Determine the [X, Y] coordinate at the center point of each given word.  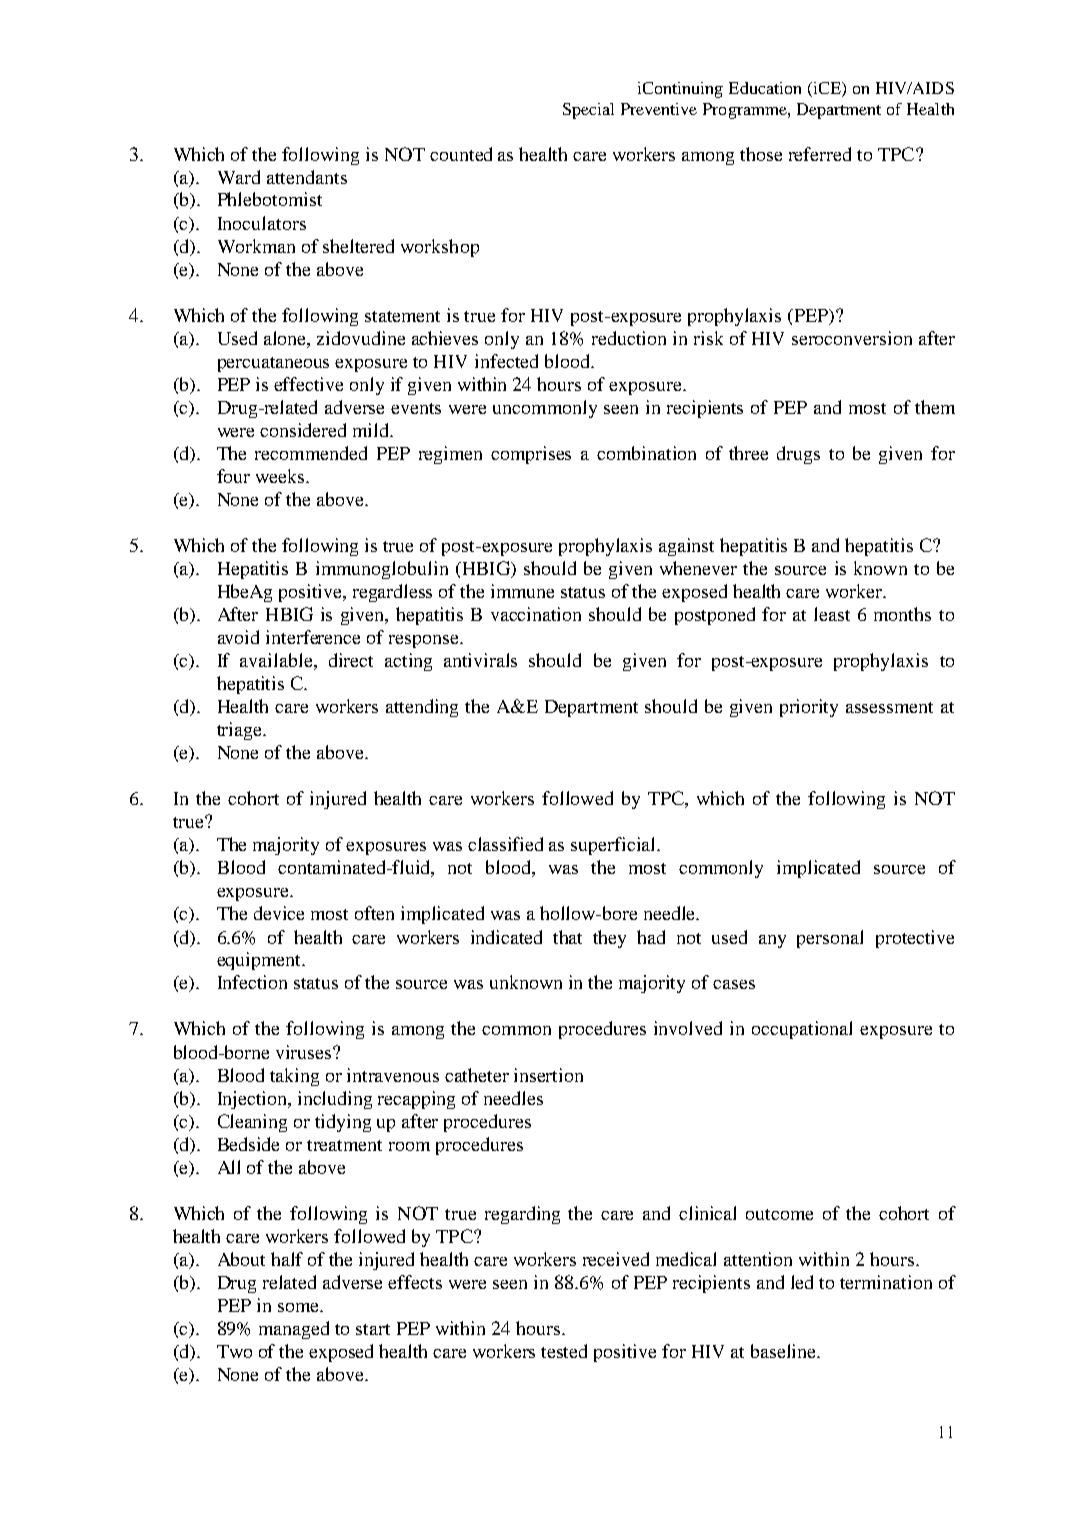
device [279, 913]
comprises [531, 455]
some [299, 1307]
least [832, 614]
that [567, 937]
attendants [307, 177]
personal [830, 939]
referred [820, 154]
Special [588, 111]
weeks [281, 476]
